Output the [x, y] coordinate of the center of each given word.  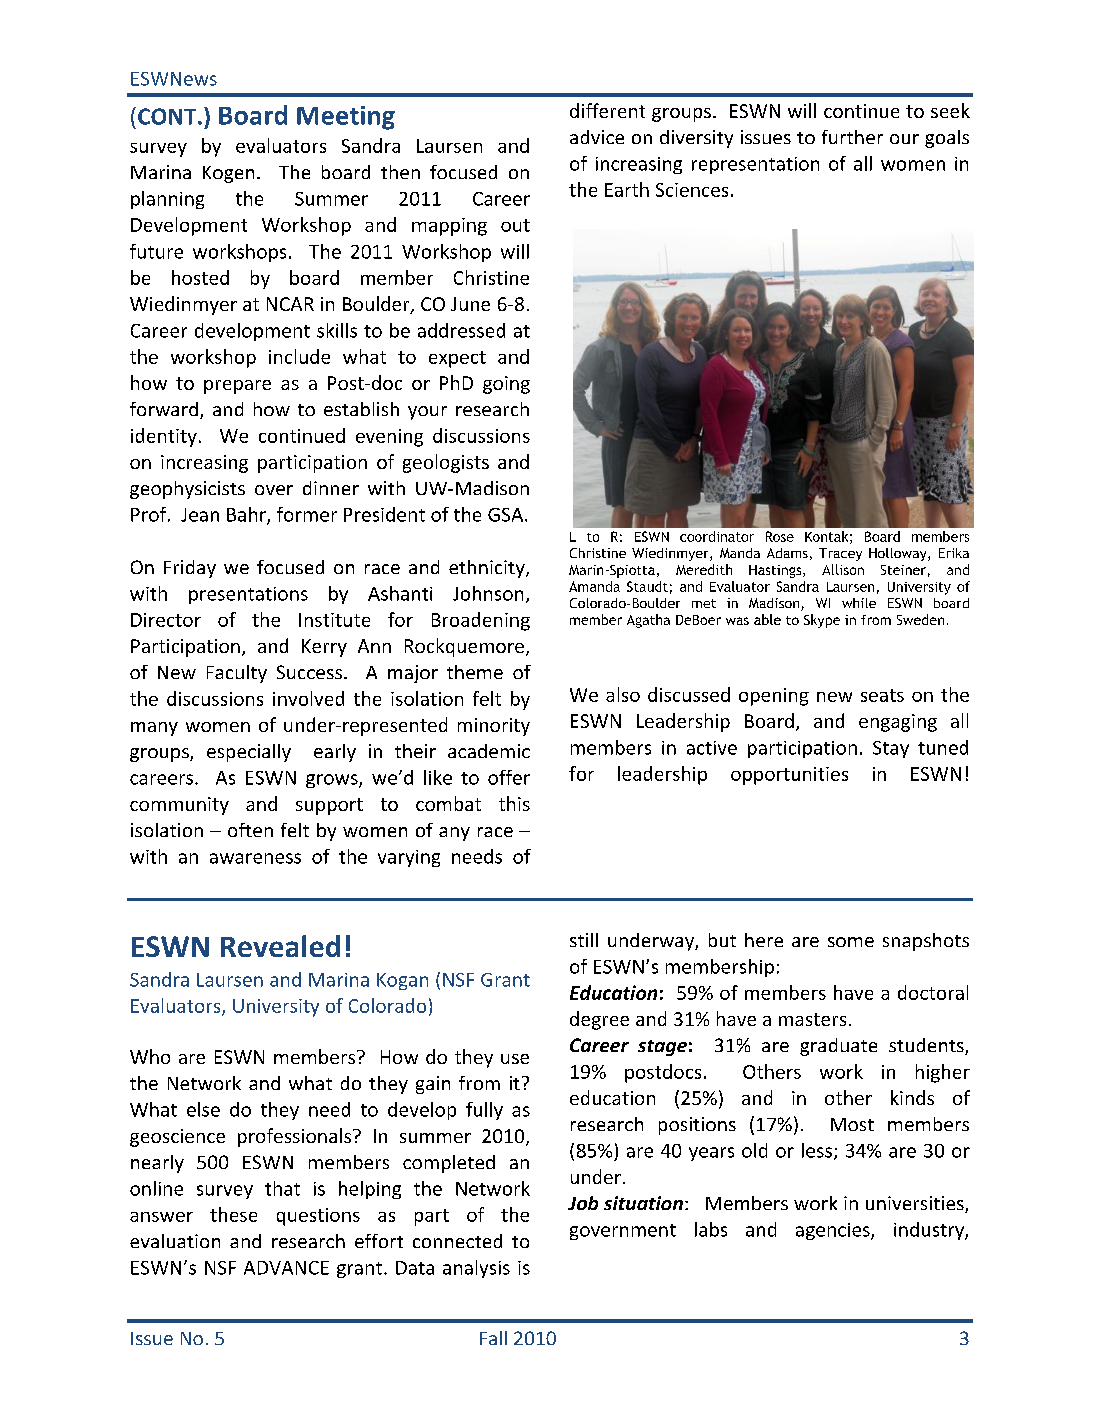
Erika [954, 553]
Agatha [648, 621]
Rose [780, 536]
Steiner [903, 570]
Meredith [704, 569]
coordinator [717, 536]
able [767, 619]
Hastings [776, 571]
